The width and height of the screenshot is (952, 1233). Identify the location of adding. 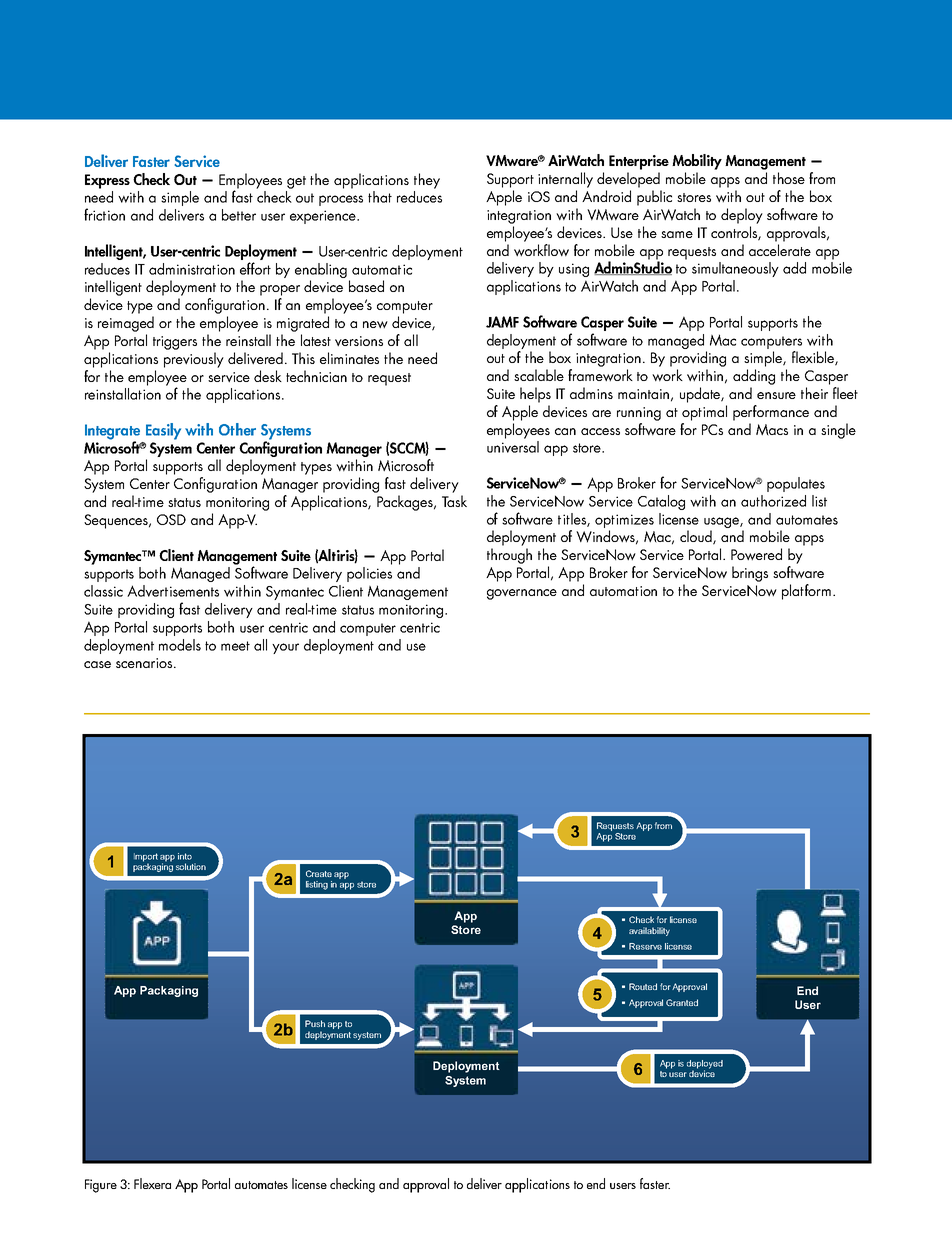
(754, 377).
